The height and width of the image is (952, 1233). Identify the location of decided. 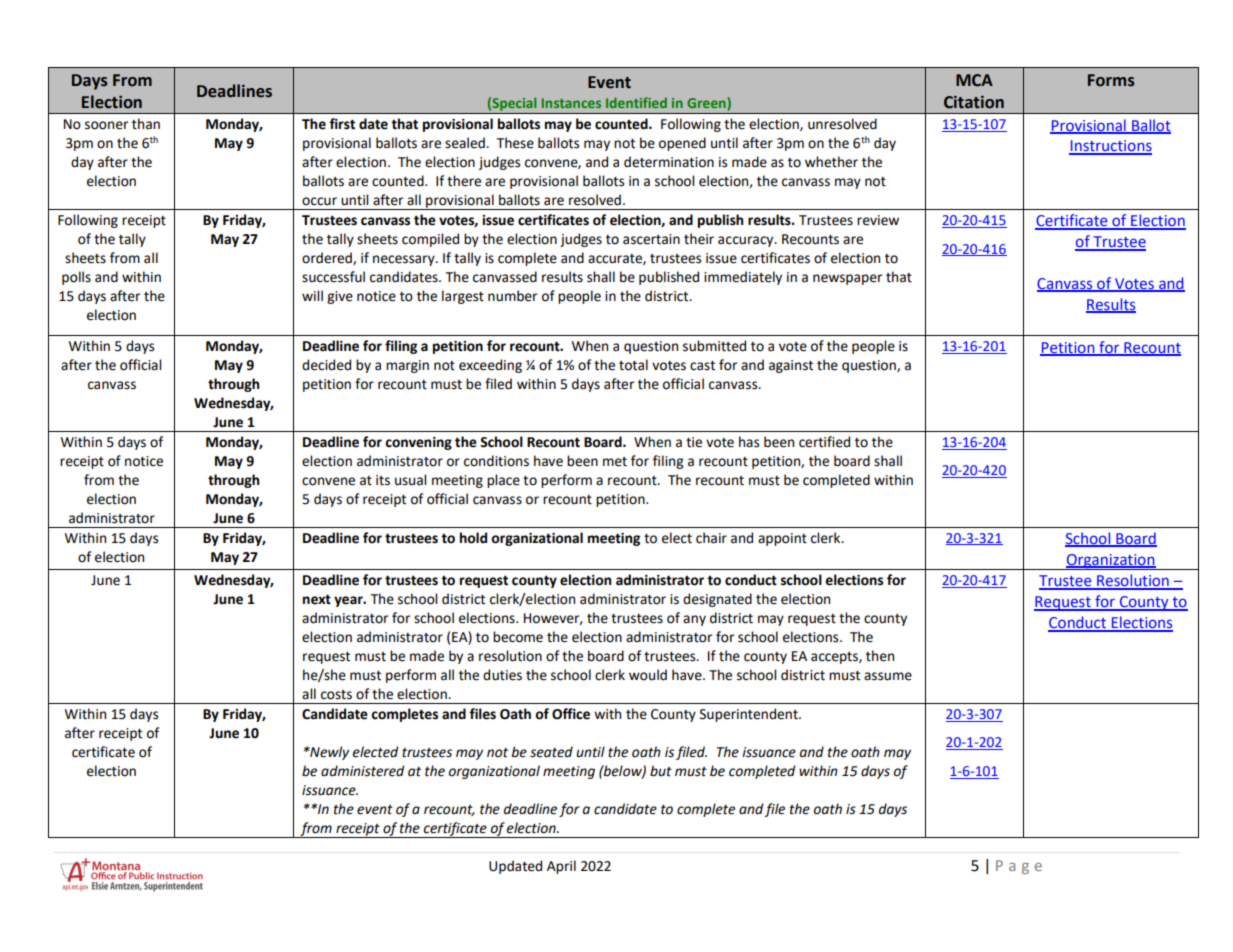
(326, 365).
